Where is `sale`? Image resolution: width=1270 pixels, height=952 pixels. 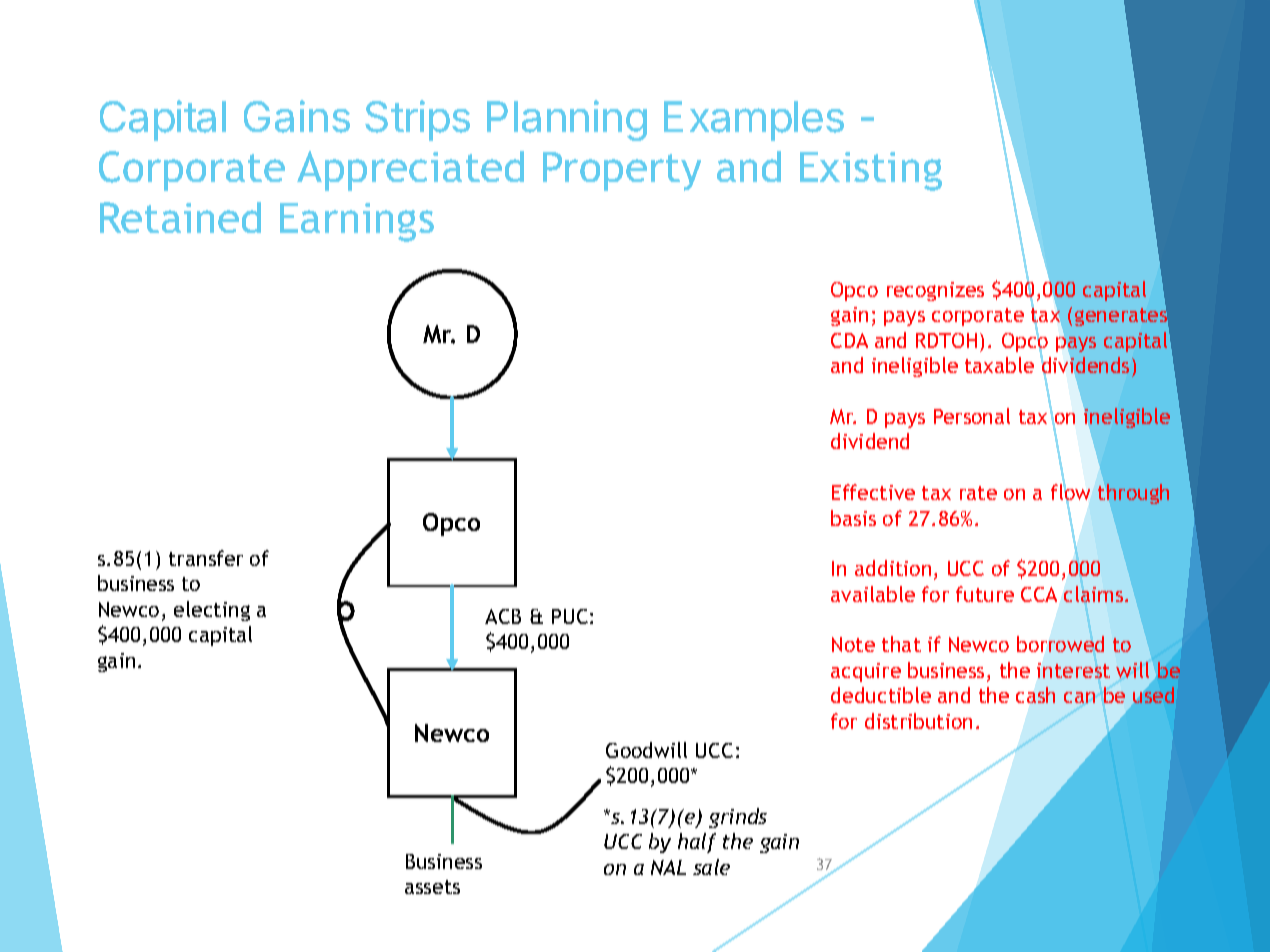
sale is located at coordinates (711, 867).
